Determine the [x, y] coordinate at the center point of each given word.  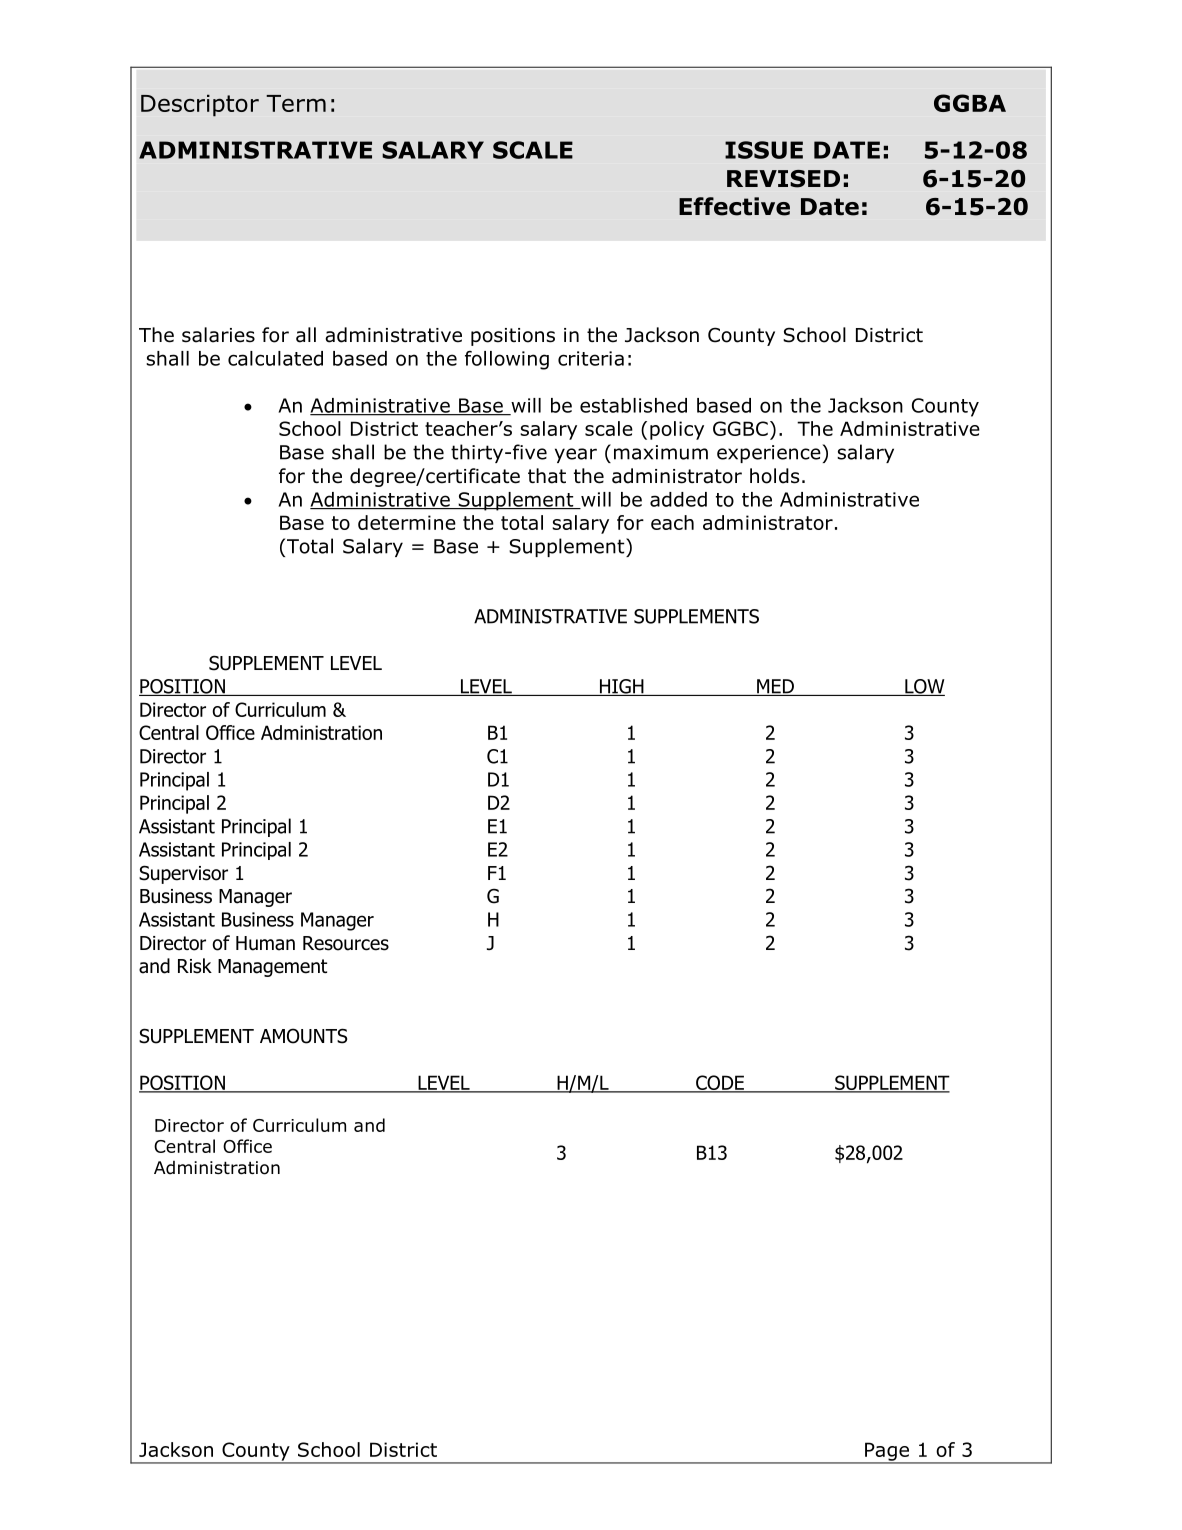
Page [887, 1452]
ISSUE [764, 150]
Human [265, 943]
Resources [346, 943]
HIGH [621, 687]
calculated [275, 358]
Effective [734, 206]
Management [272, 968]
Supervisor [183, 874]
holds [774, 476]
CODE [720, 1083]
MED [775, 687]
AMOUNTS [303, 1036]
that [547, 476]
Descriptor [200, 105]
